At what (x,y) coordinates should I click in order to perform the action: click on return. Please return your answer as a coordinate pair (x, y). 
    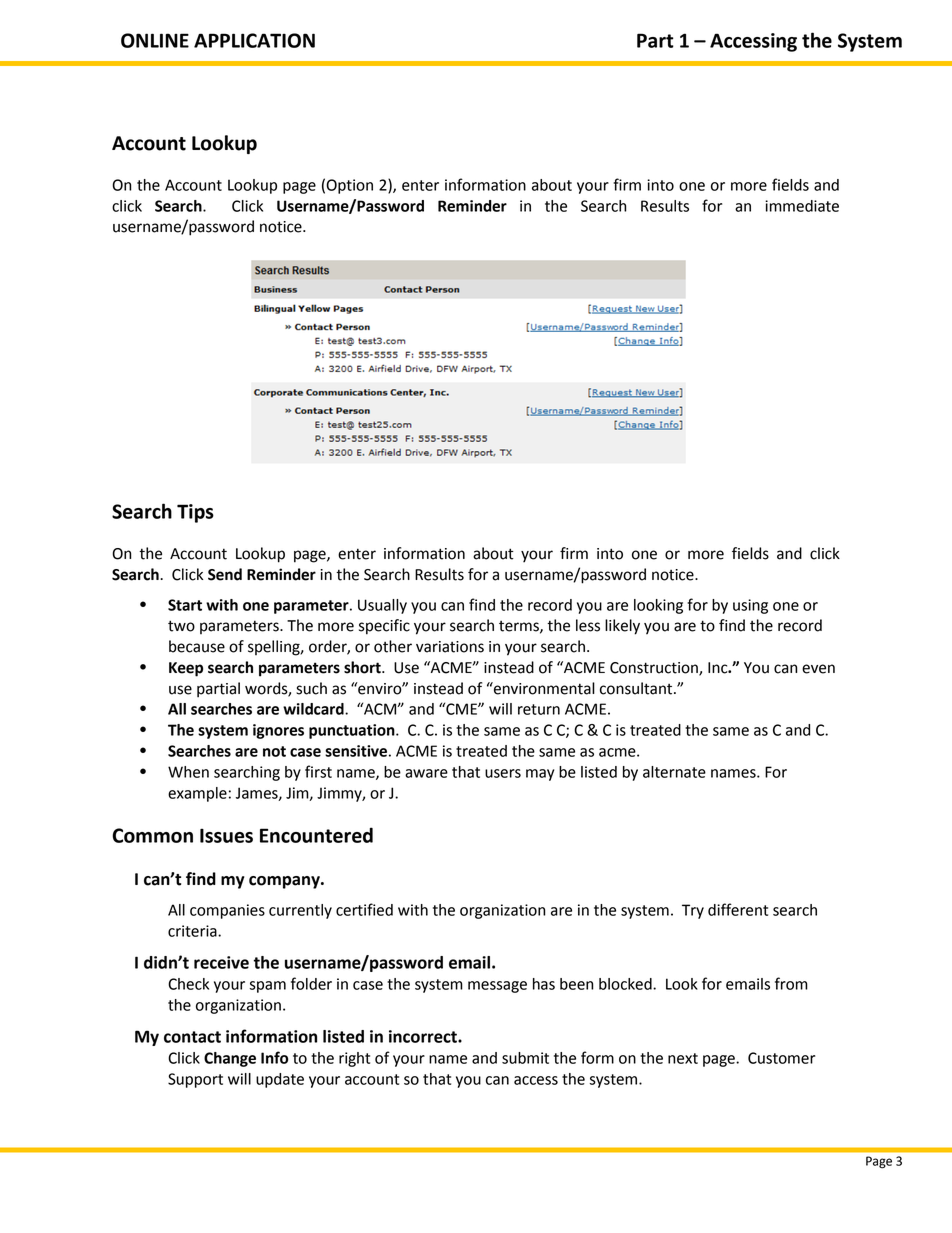
    Looking at the image, I should click on (539, 709).
